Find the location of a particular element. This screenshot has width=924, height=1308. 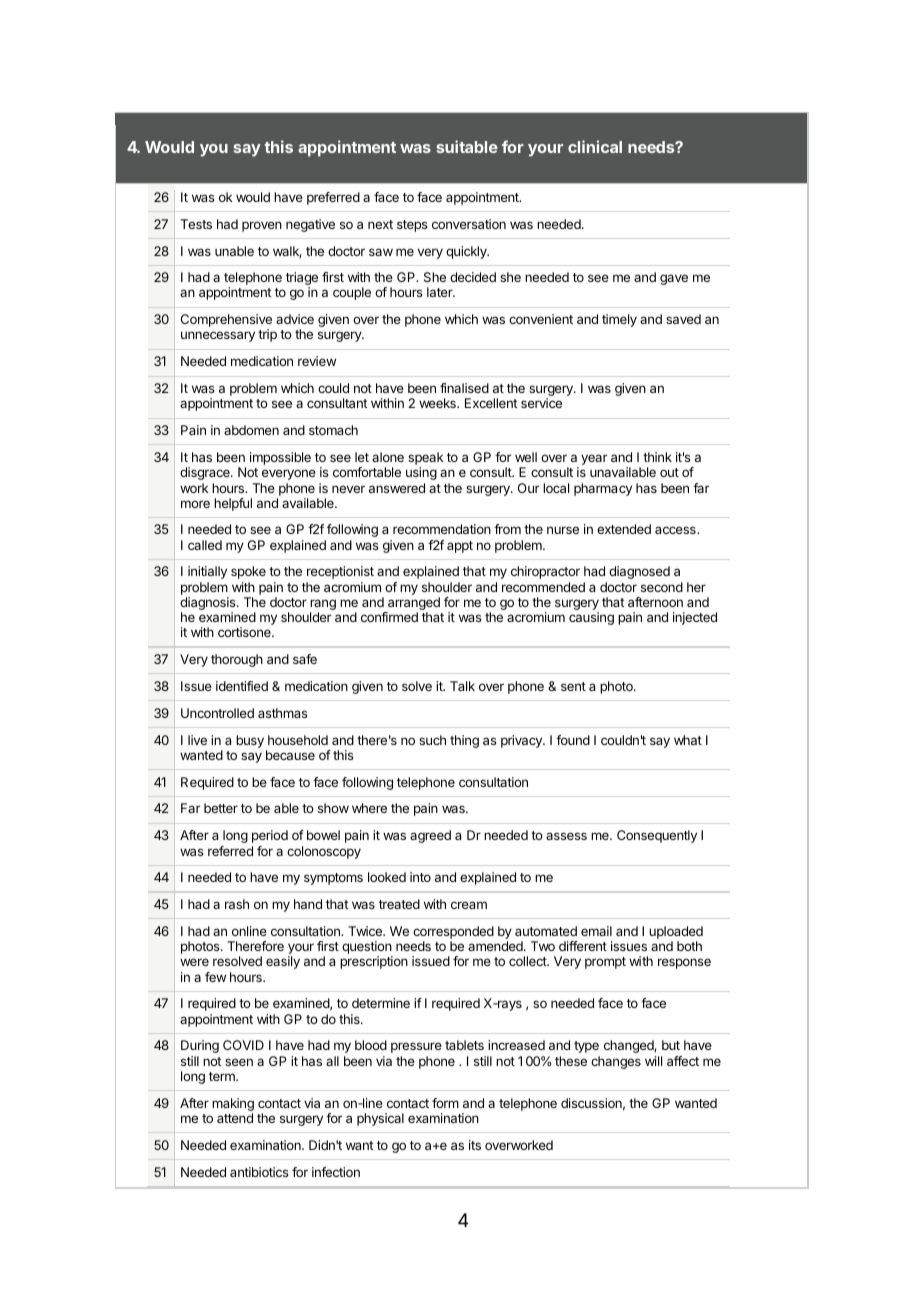

thorough is located at coordinates (237, 660).
